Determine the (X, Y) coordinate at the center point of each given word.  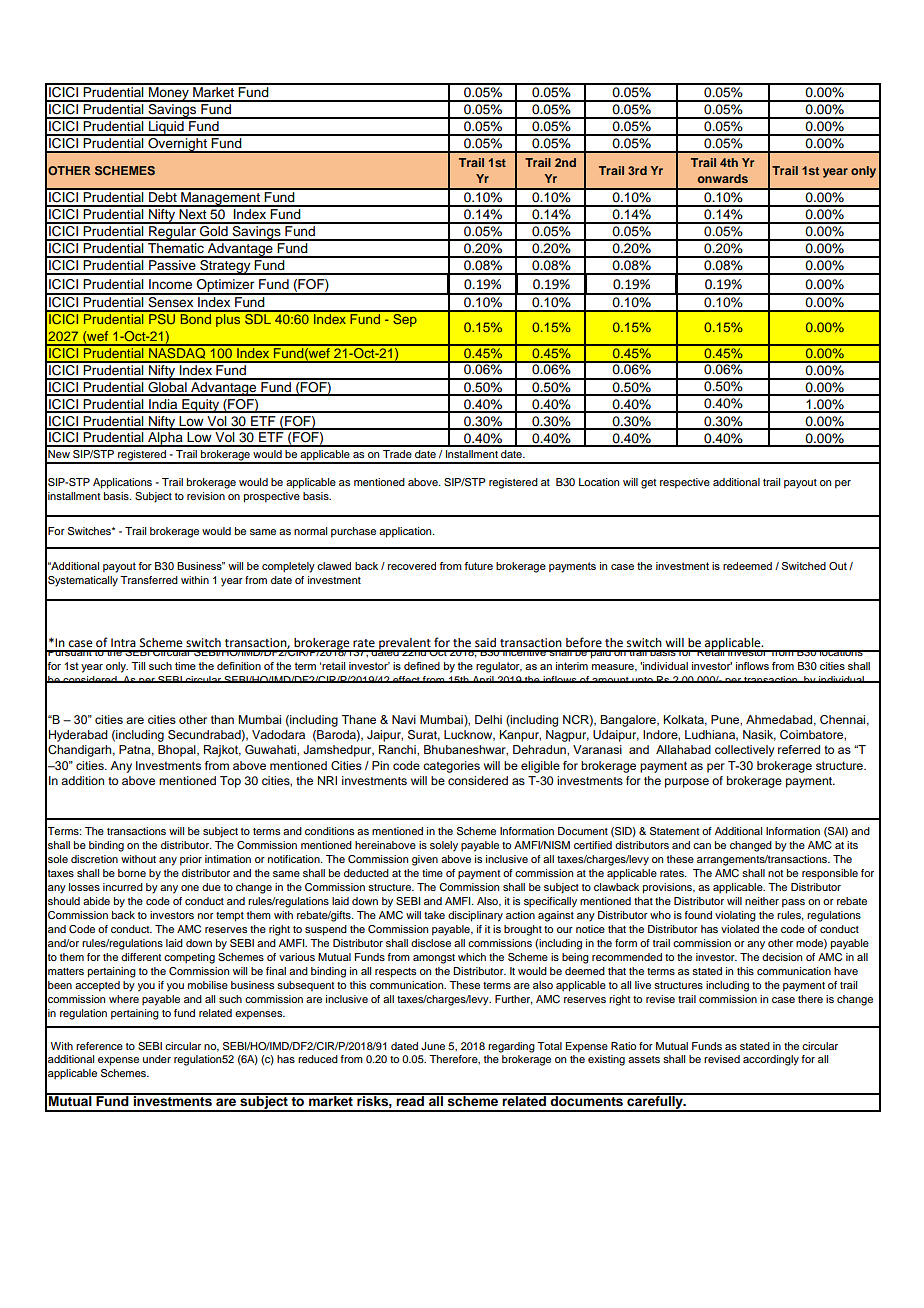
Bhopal (178, 751)
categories (451, 767)
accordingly (771, 1060)
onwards (723, 178)
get (648, 484)
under (157, 1059)
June (433, 1046)
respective (685, 483)
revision (206, 496)
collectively (744, 751)
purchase (353, 532)
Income (170, 284)
